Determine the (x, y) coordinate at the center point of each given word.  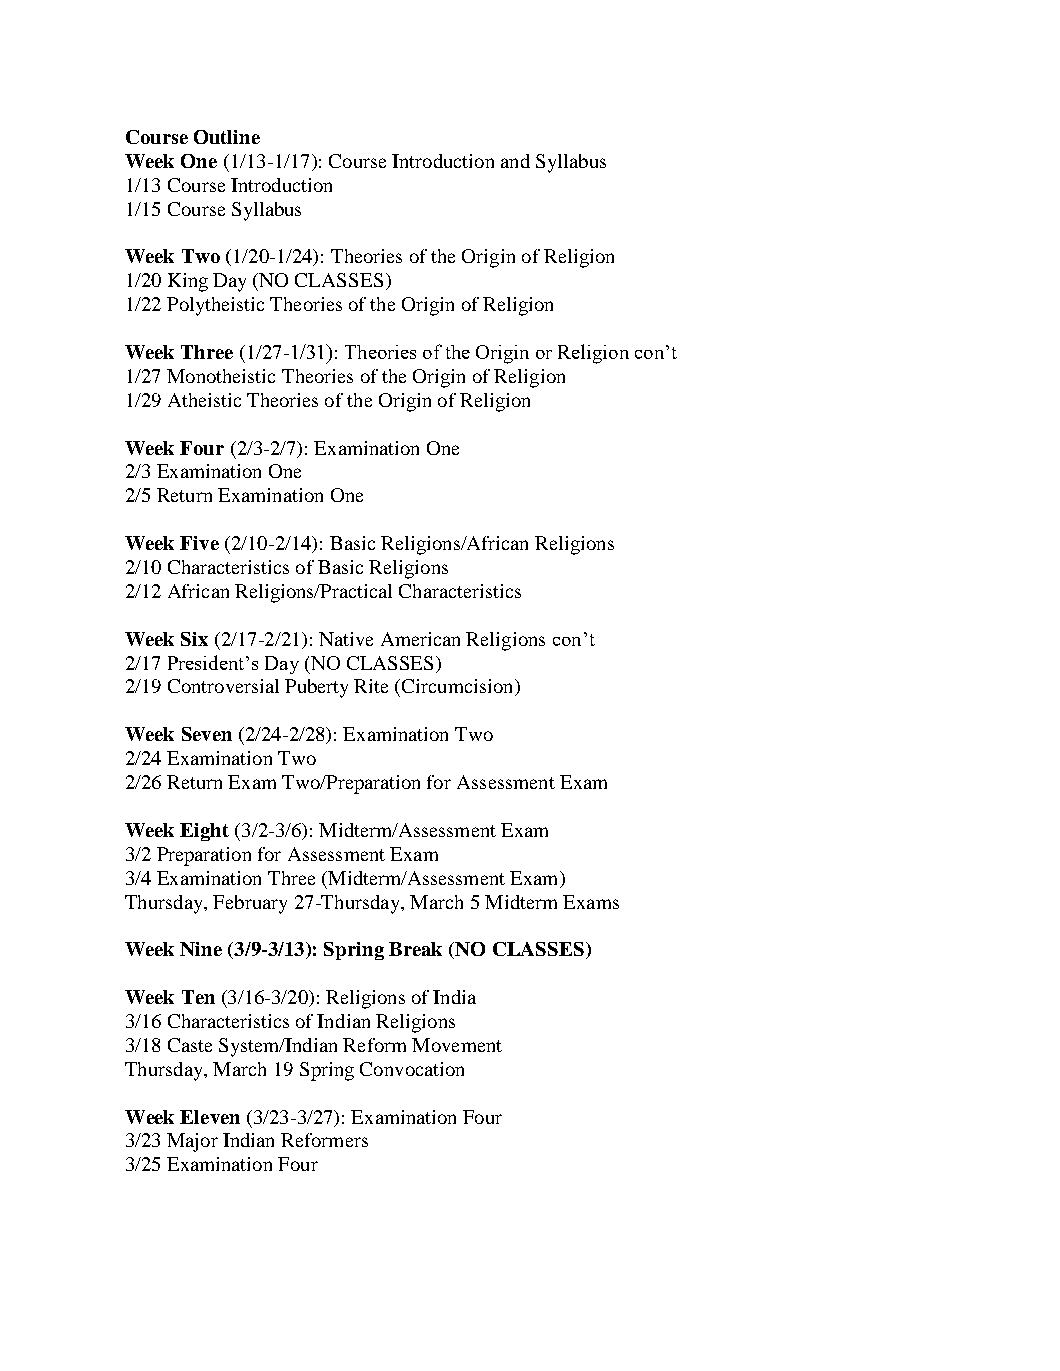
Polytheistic (215, 306)
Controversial (223, 686)
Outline (227, 137)
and (515, 161)
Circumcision (459, 687)
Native (346, 639)
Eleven (210, 1117)
